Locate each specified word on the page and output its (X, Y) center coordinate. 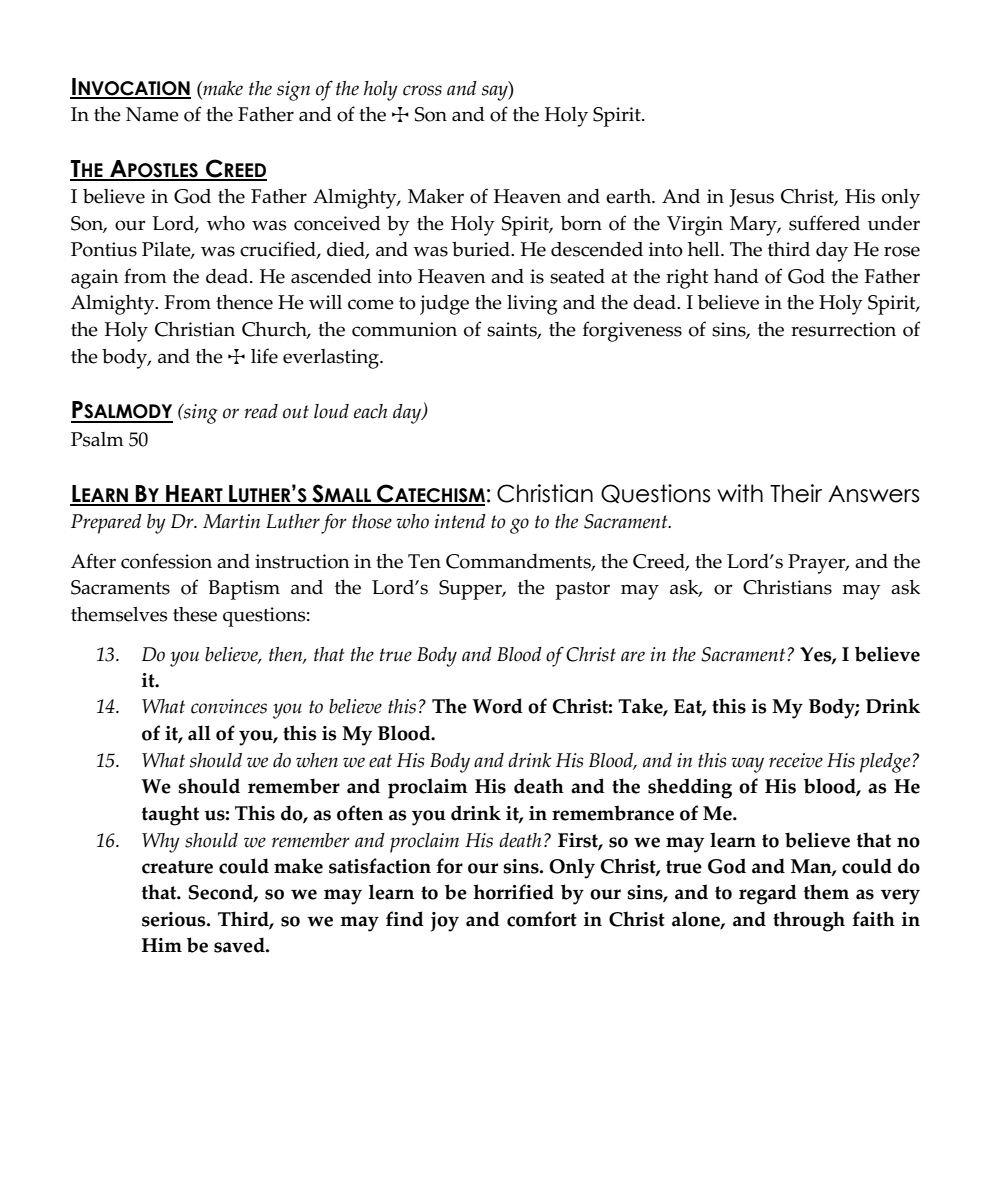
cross (422, 90)
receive (796, 760)
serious (175, 919)
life (264, 356)
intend (460, 521)
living (532, 305)
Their (796, 493)
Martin (231, 521)
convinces (229, 706)
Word (497, 706)
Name (152, 114)
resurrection (843, 329)
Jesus (751, 198)
